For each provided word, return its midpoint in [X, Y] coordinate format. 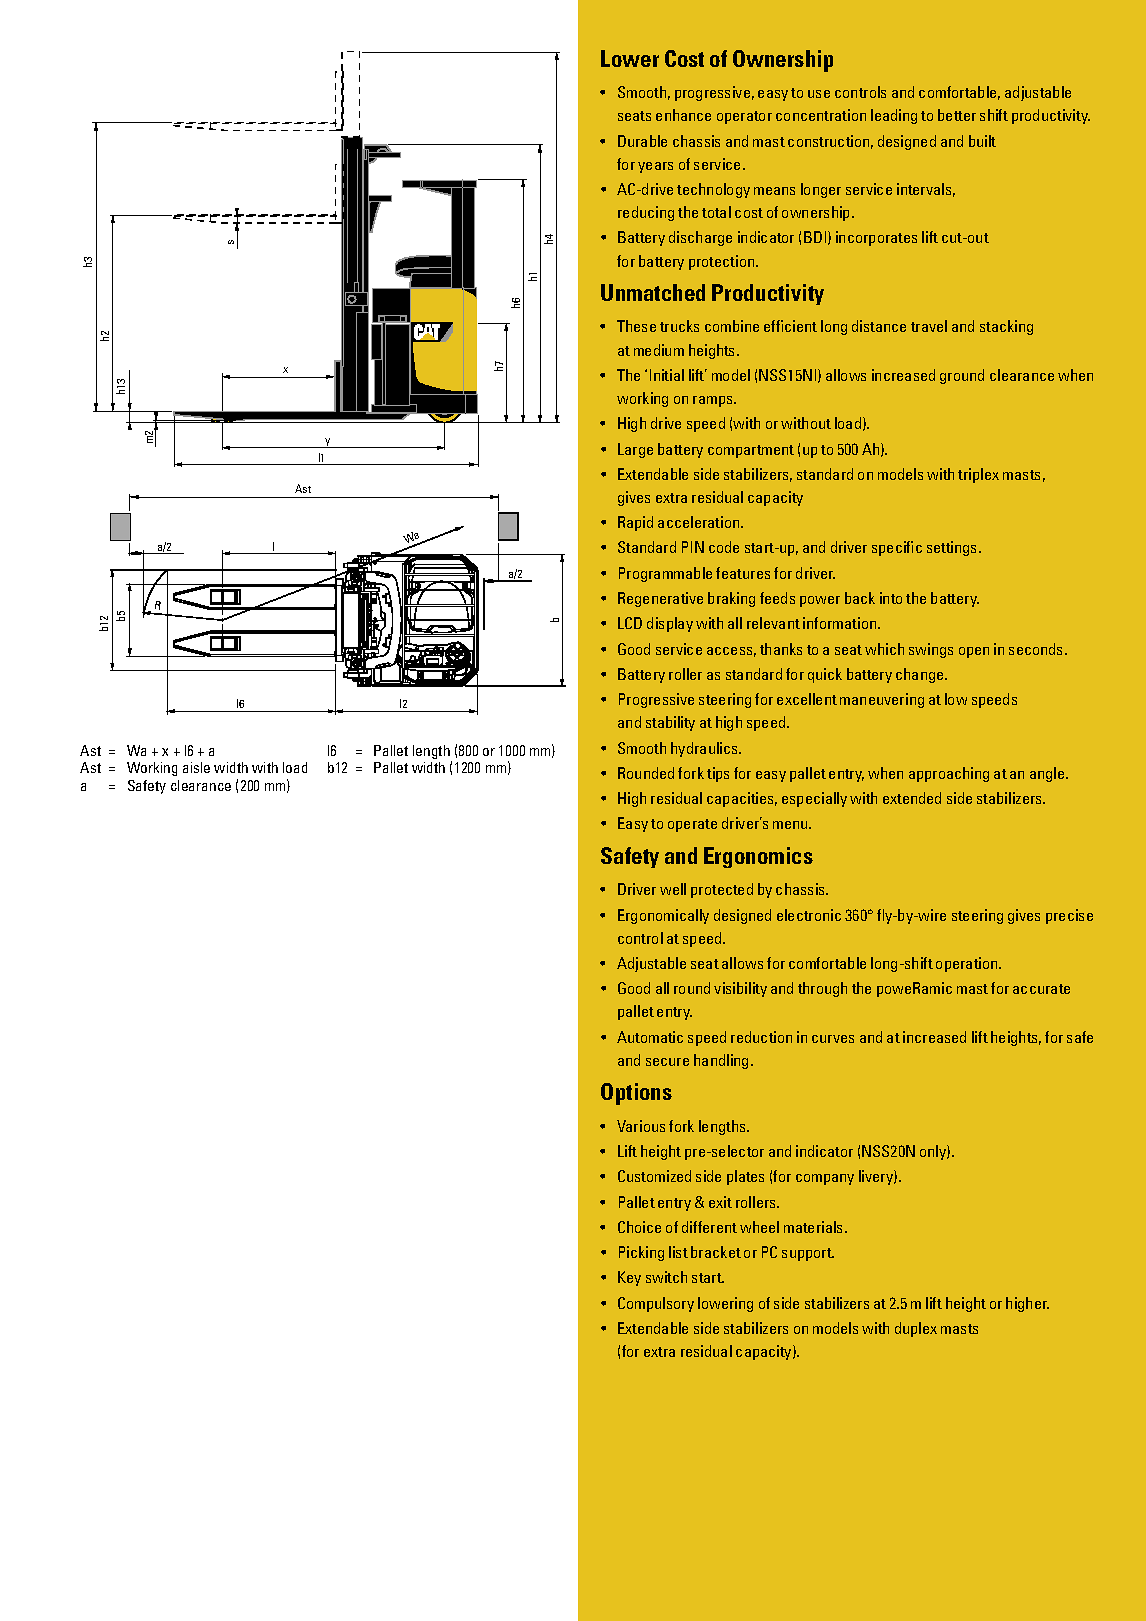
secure [667, 1062]
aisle [196, 767]
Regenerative [660, 599]
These [636, 326]
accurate [1041, 989]
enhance [683, 115]
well [673, 889]
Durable [642, 141]
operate [692, 825]
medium [659, 350]
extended [912, 798]
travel [929, 326]
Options [636, 1094]
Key [629, 1278]
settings [953, 548]
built [982, 141]
